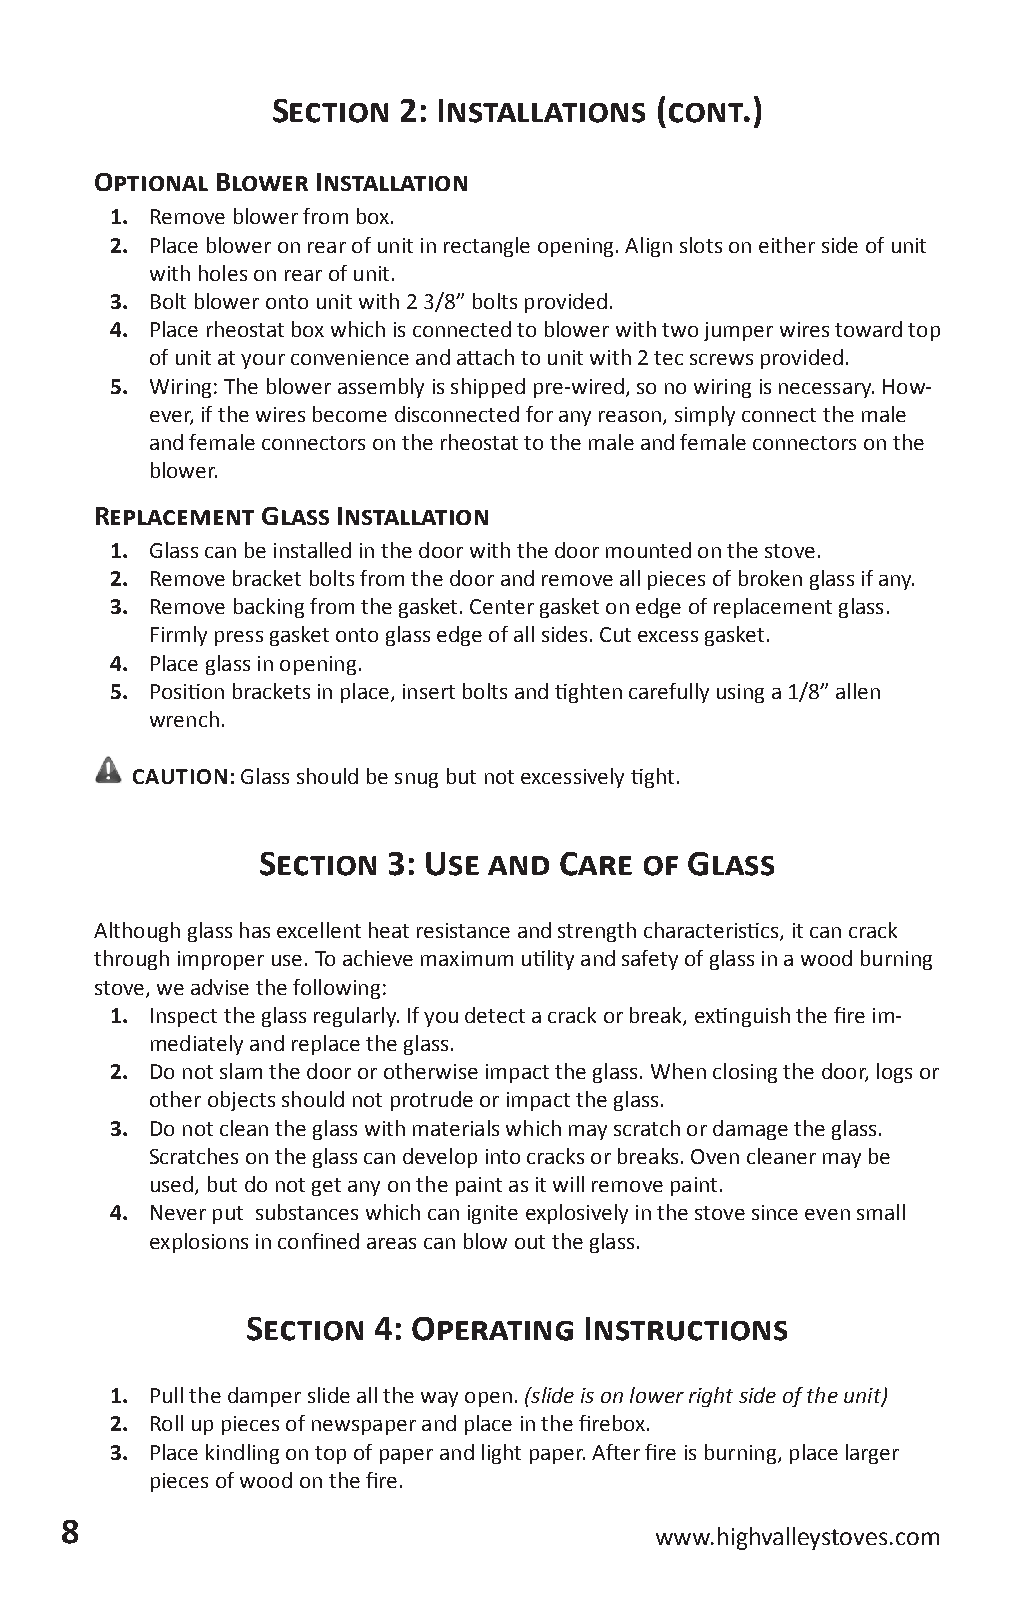 The image size is (1035, 1600). Describe the element at coordinates (264, 1397) in the page. I see `damper` at that location.
